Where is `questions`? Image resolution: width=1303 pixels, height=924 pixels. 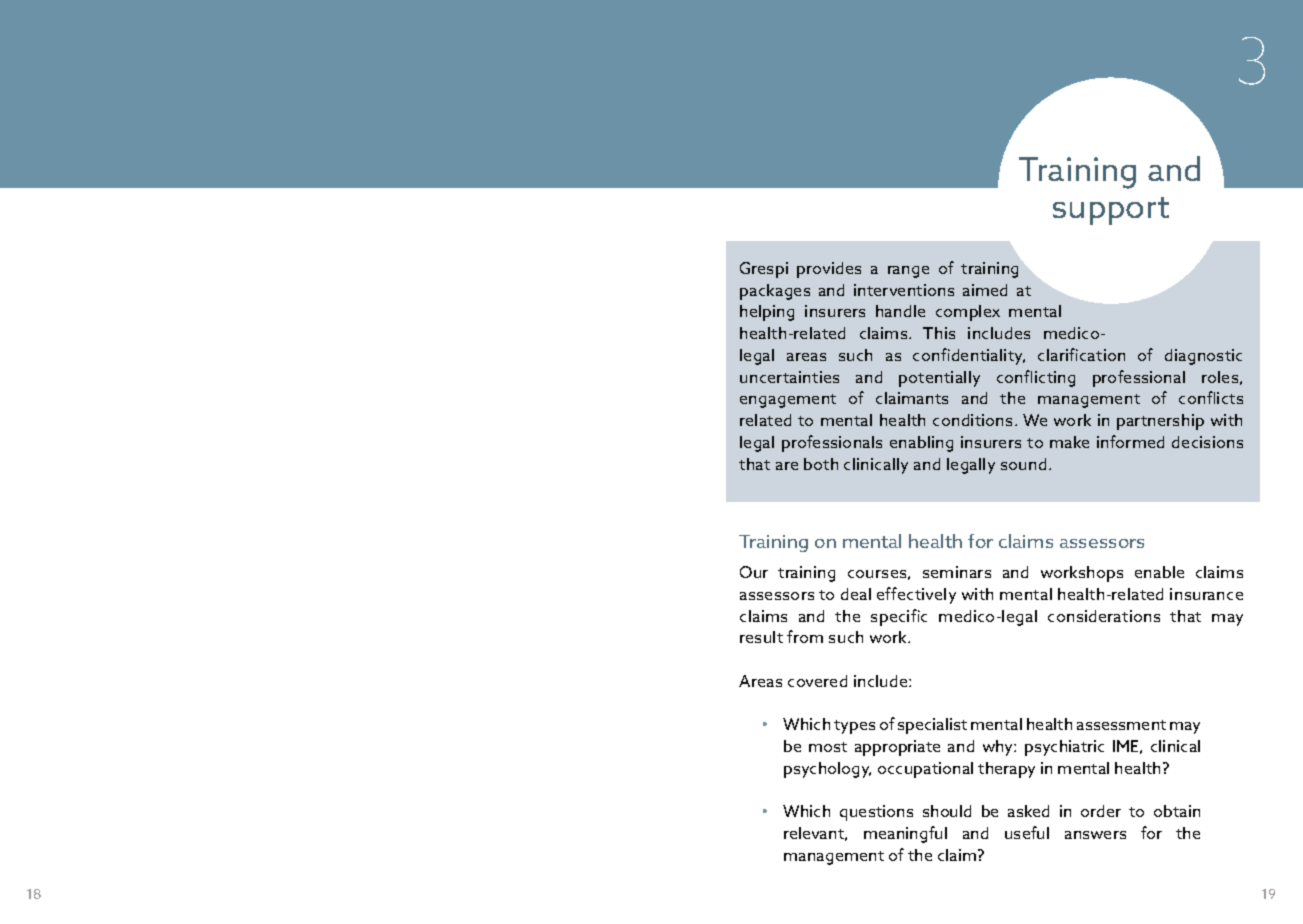 questions is located at coordinates (876, 813).
